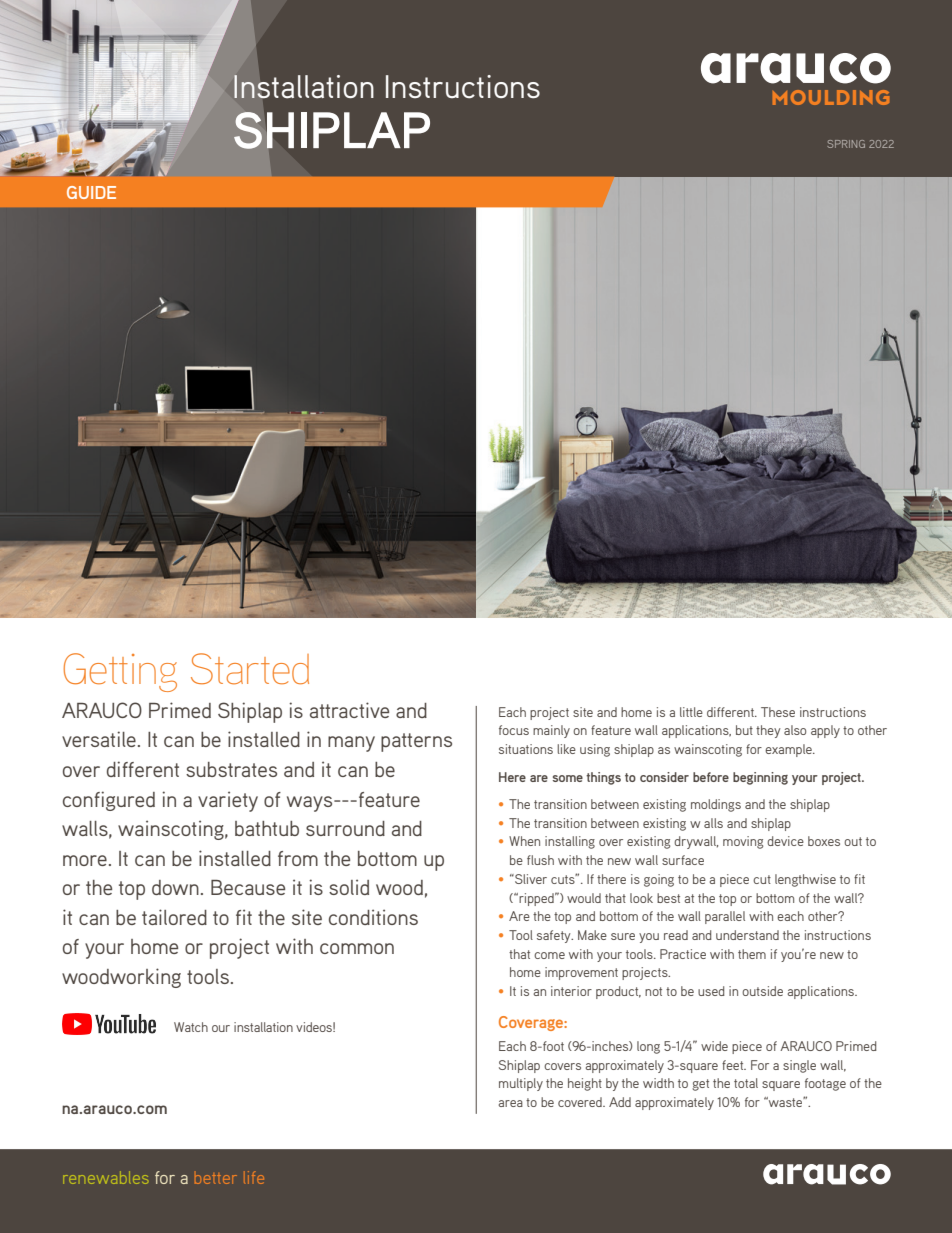  What do you see at coordinates (744, 730) in the screenshot?
I see `but` at bounding box center [744, 730].
